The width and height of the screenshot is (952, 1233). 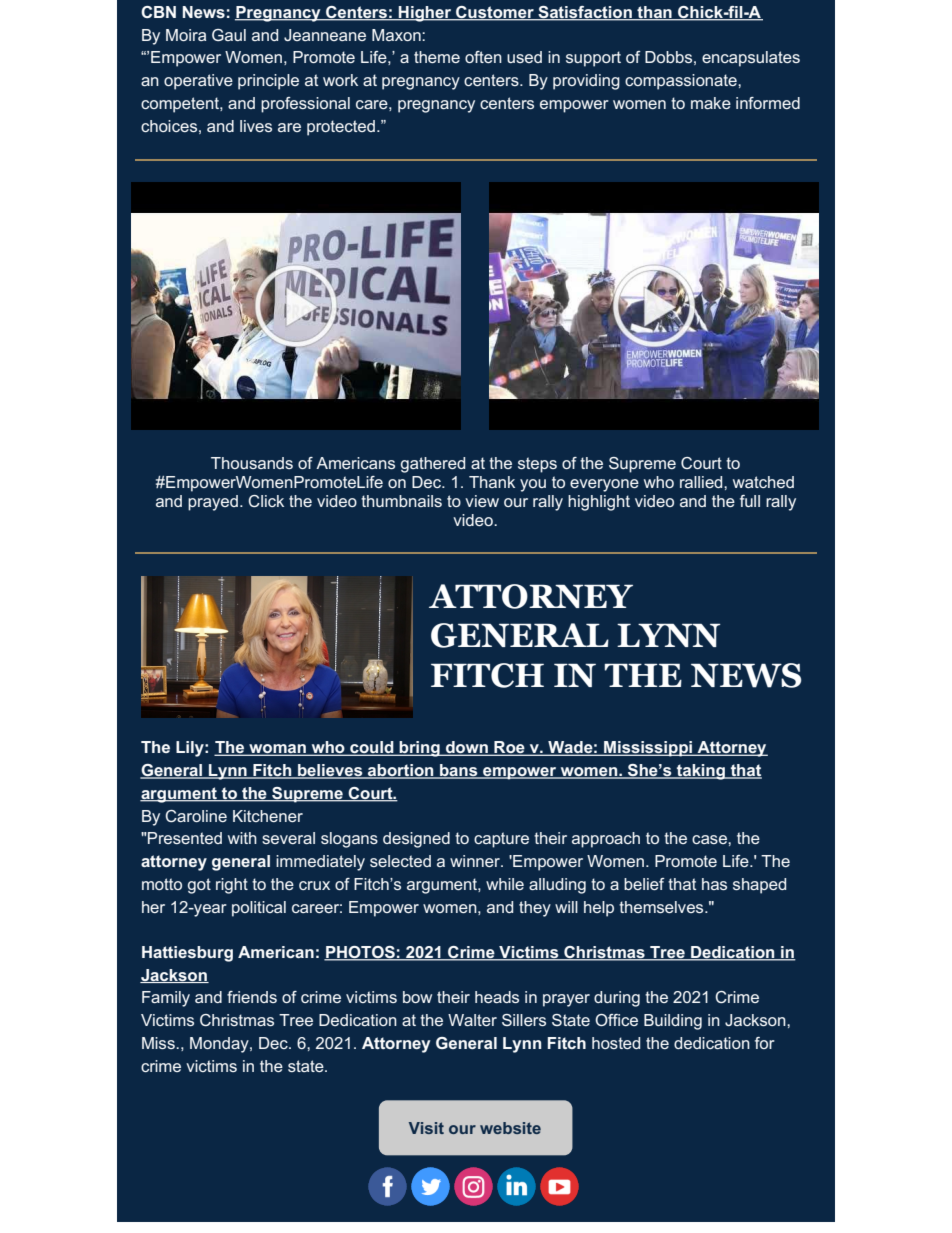 I want to click on often, so click(x=483, y=57).
